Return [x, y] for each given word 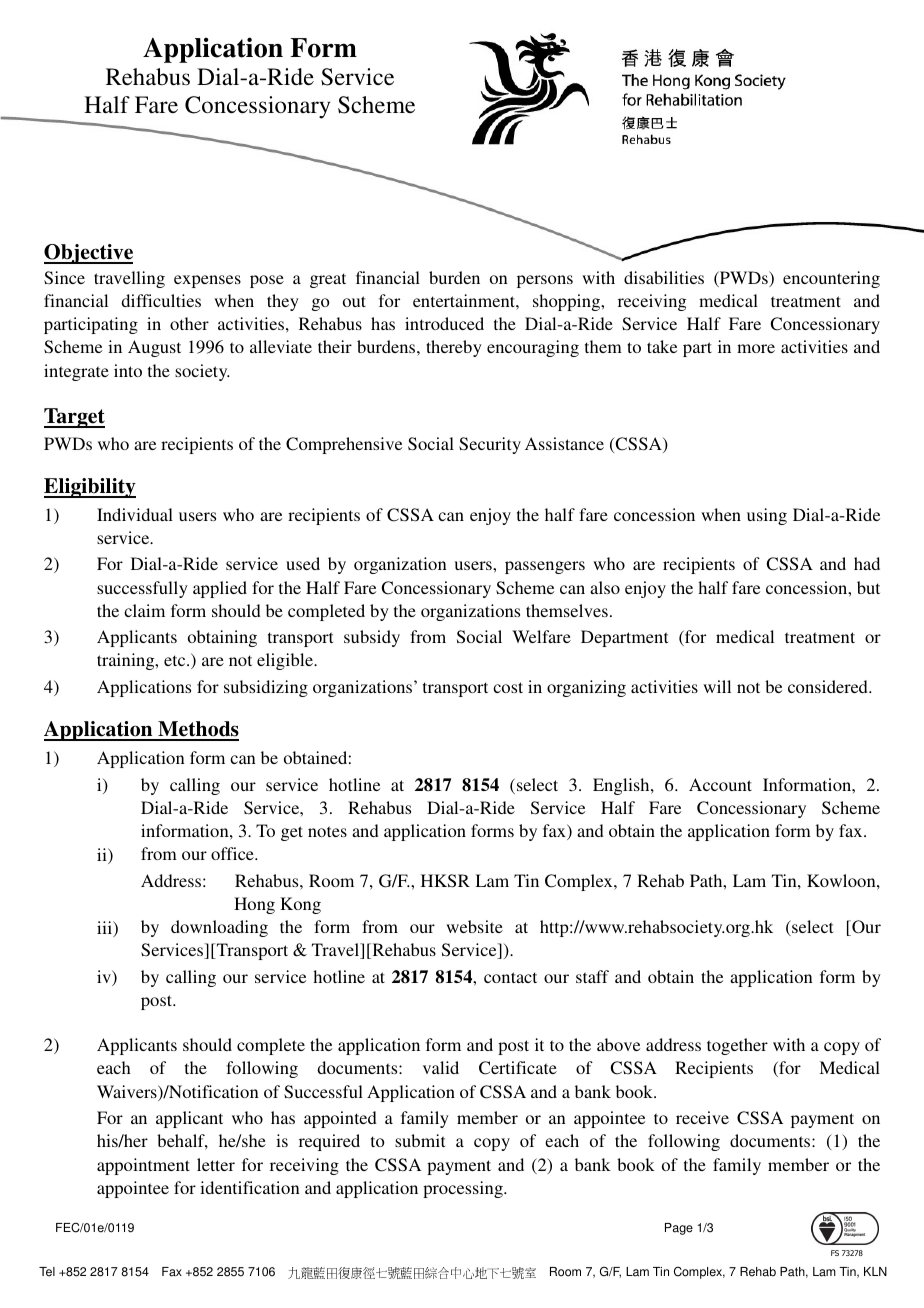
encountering [831, 279]
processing [464, 1189]
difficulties [161, 300]
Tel [47, 1272]
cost [508, 687]
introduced [444, 323]
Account [720, 784]
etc [176, 660]
